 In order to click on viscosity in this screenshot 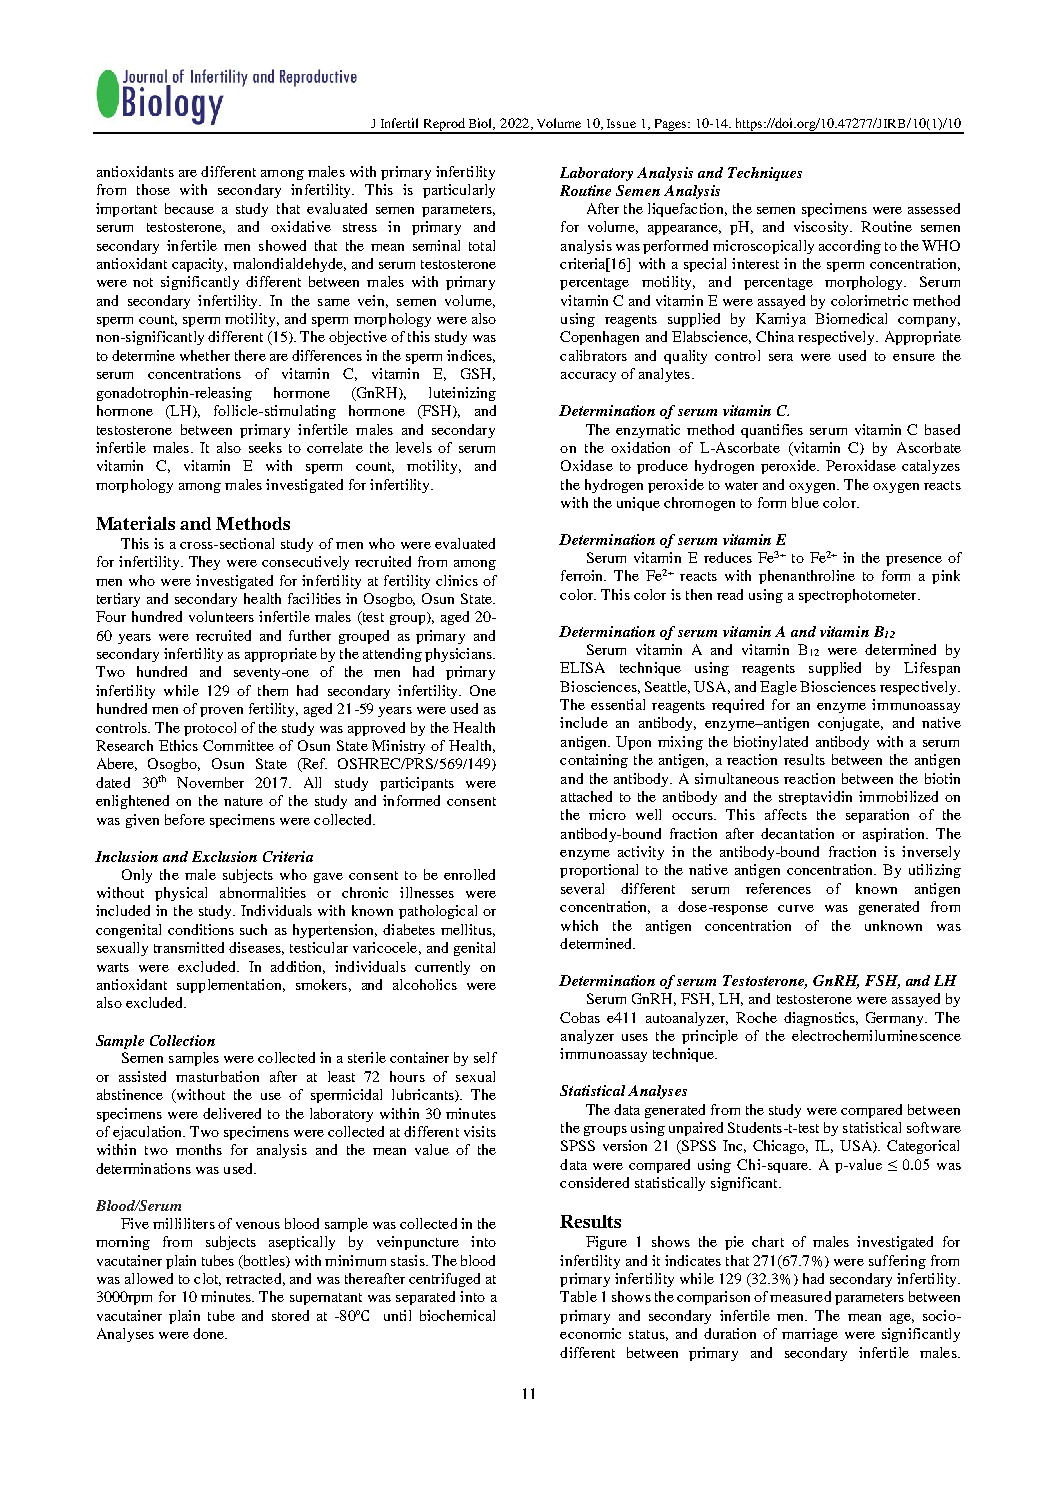, I will do `click(823, 228)`.
